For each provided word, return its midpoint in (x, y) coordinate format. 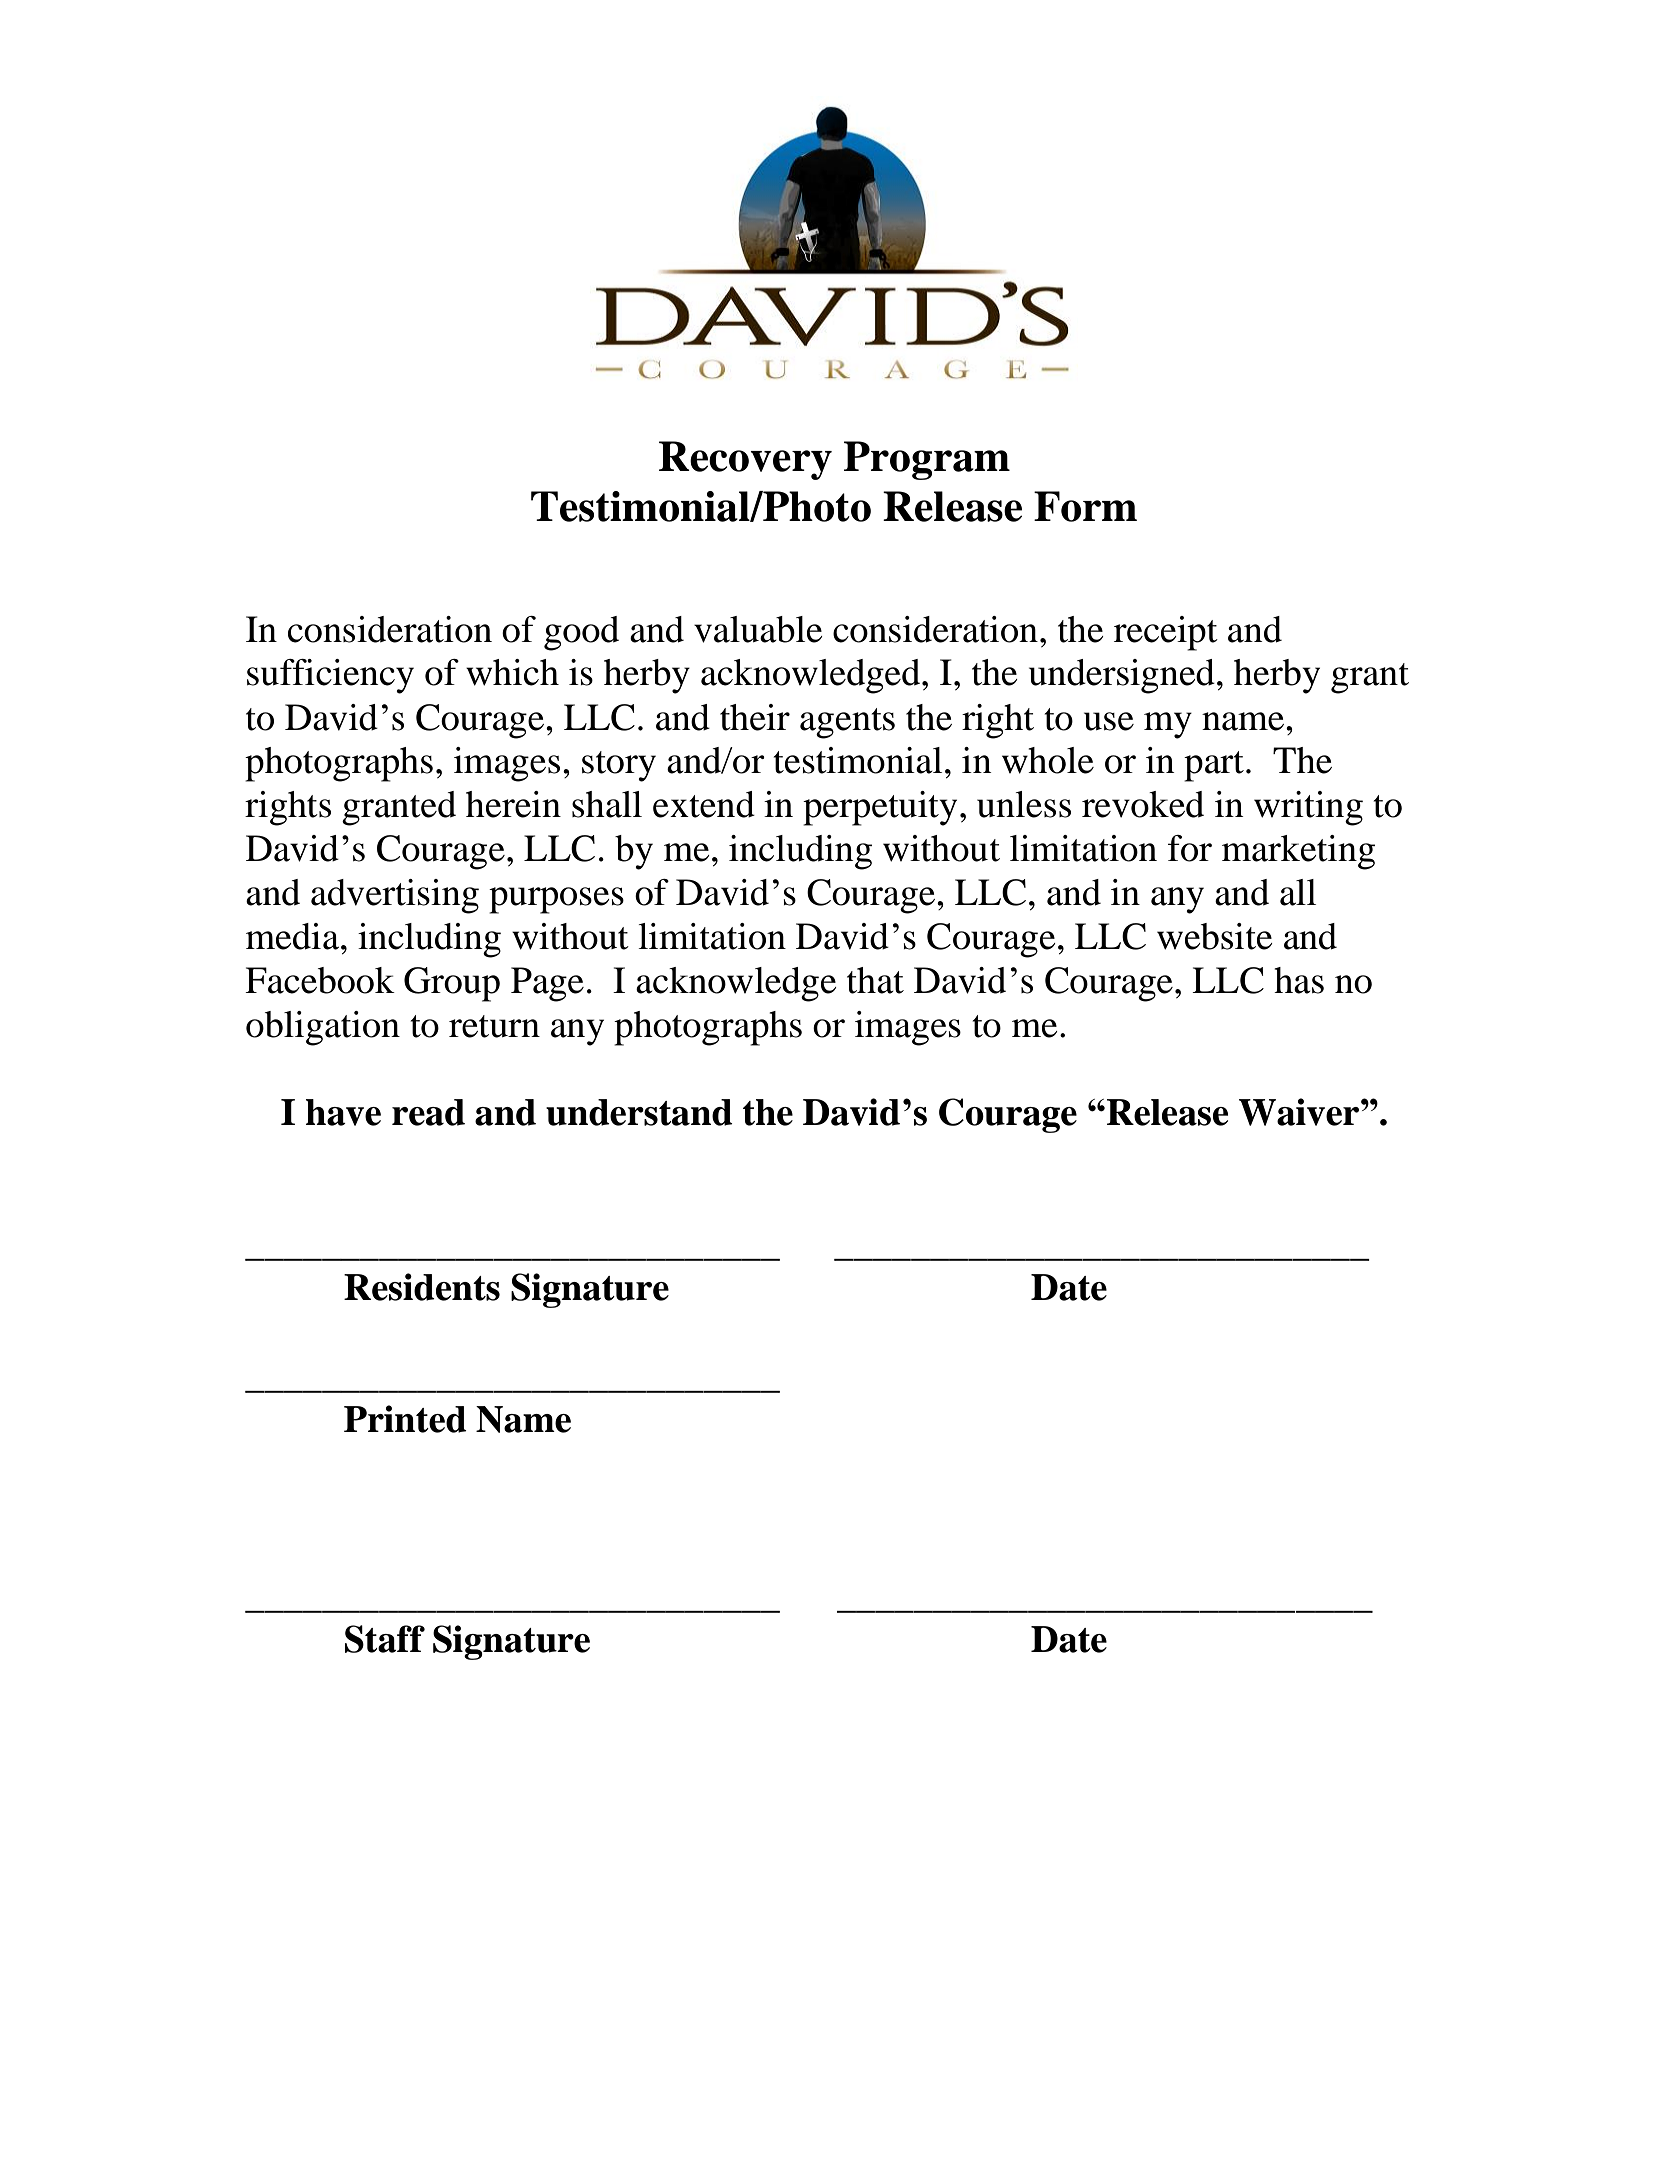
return (494, 1026)
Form (1085, 506)
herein (513, 804)
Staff (385, 1639)
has (1299, 980)
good (581, 633)
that (875, 980)
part (1214, 766)
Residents (422, 1287)
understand (639, 1112)
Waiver (1300, 1112)
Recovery (745, 460)
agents (847, 723)
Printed (405, 1419)
